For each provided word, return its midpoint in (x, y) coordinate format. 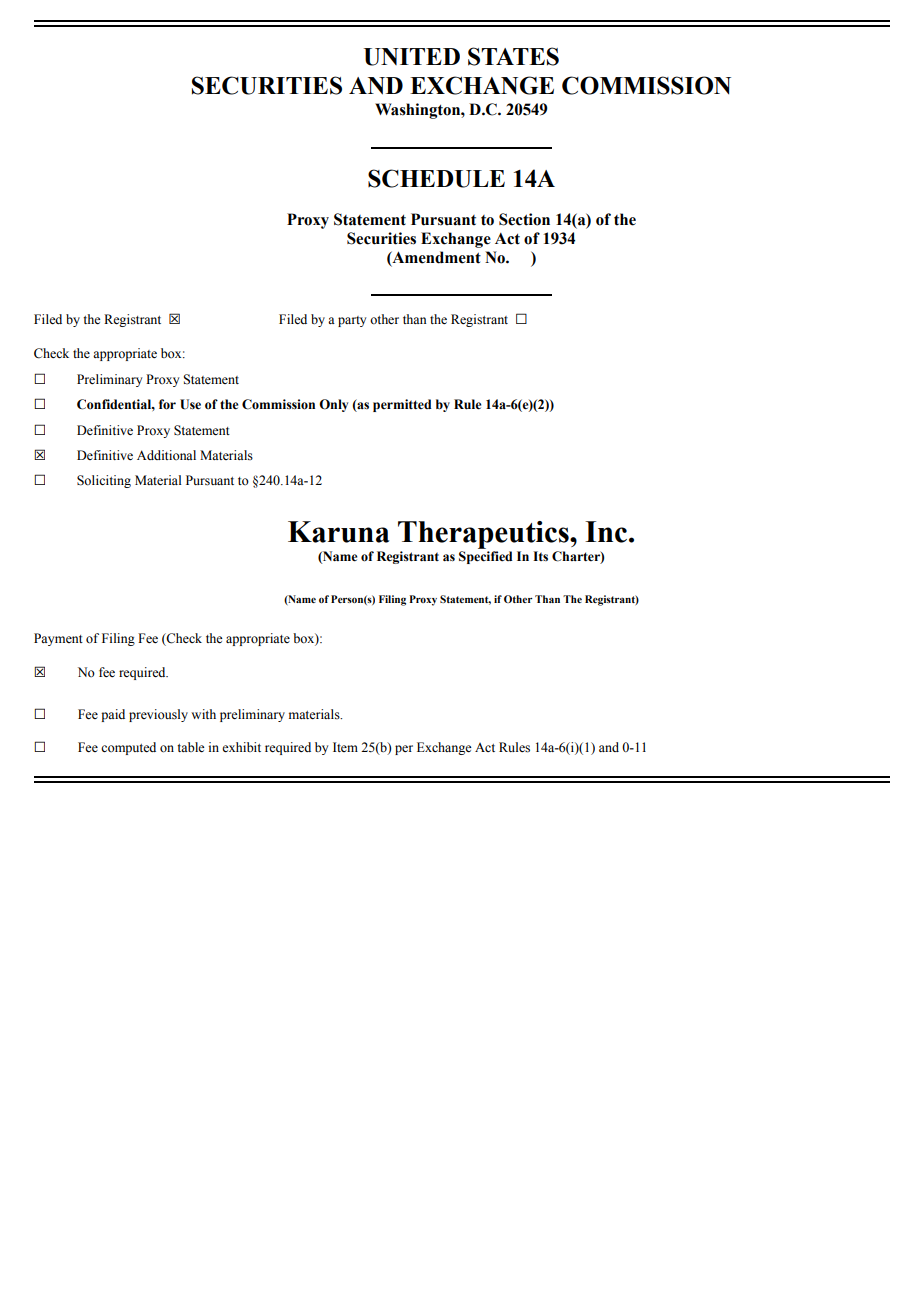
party (352, 321)
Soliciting (104, 481)
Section (524, 219)
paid (113, 715)
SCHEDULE (436, 178)
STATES (513, 56)
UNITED (412, 57)
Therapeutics (484, 535)
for (167, 404)
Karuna (338, 532)
